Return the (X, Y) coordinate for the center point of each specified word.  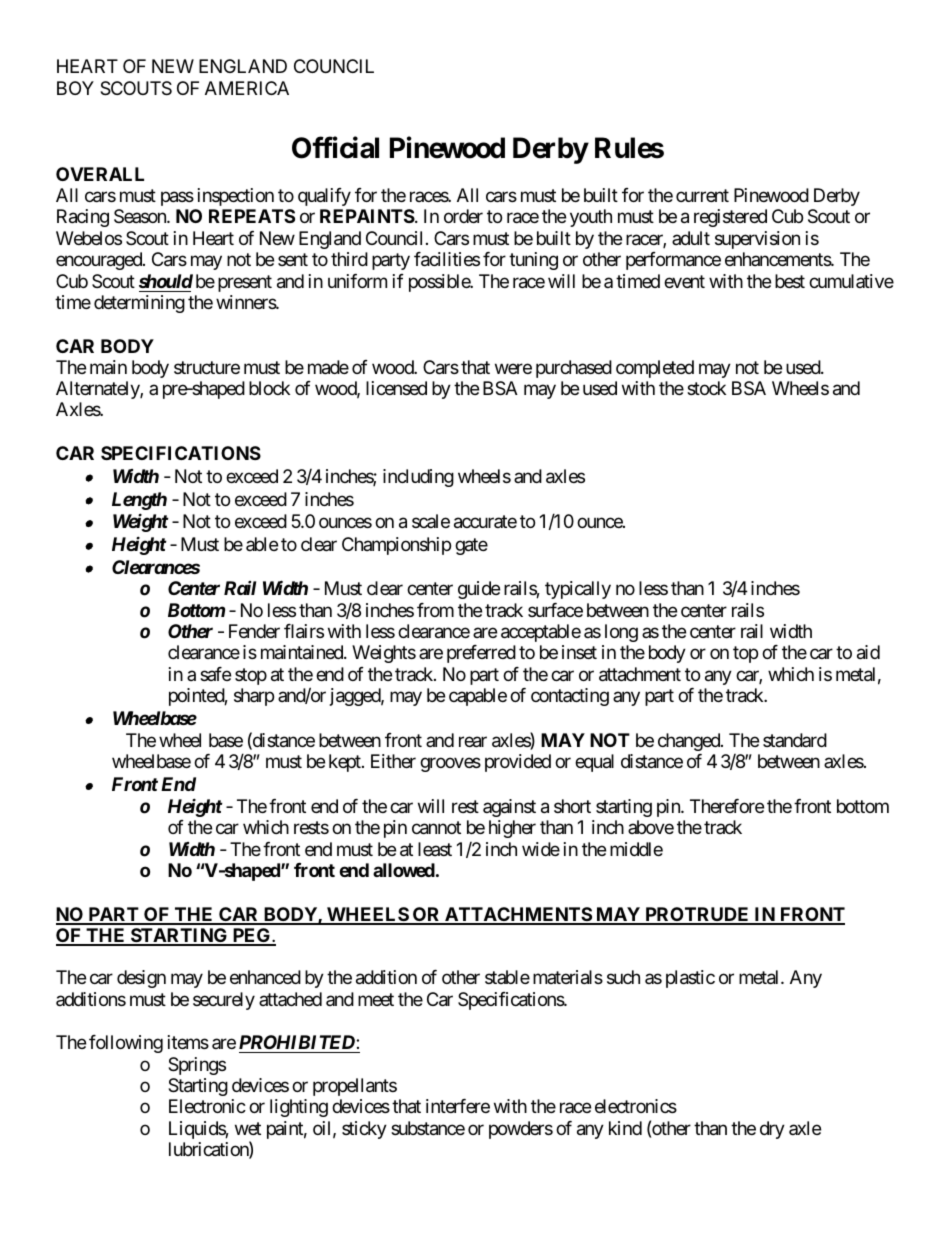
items (188, 1042)
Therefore (727, 806)
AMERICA (247, 88)
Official (335, 147)
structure (207, 367)
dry (772, 1130)
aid (868, 652)
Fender (254, 631)
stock (706, 388)
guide (479, 590)
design (141, 979)
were (513, 368)
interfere (458, 1106)
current (702, 195)
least (435, 849)
